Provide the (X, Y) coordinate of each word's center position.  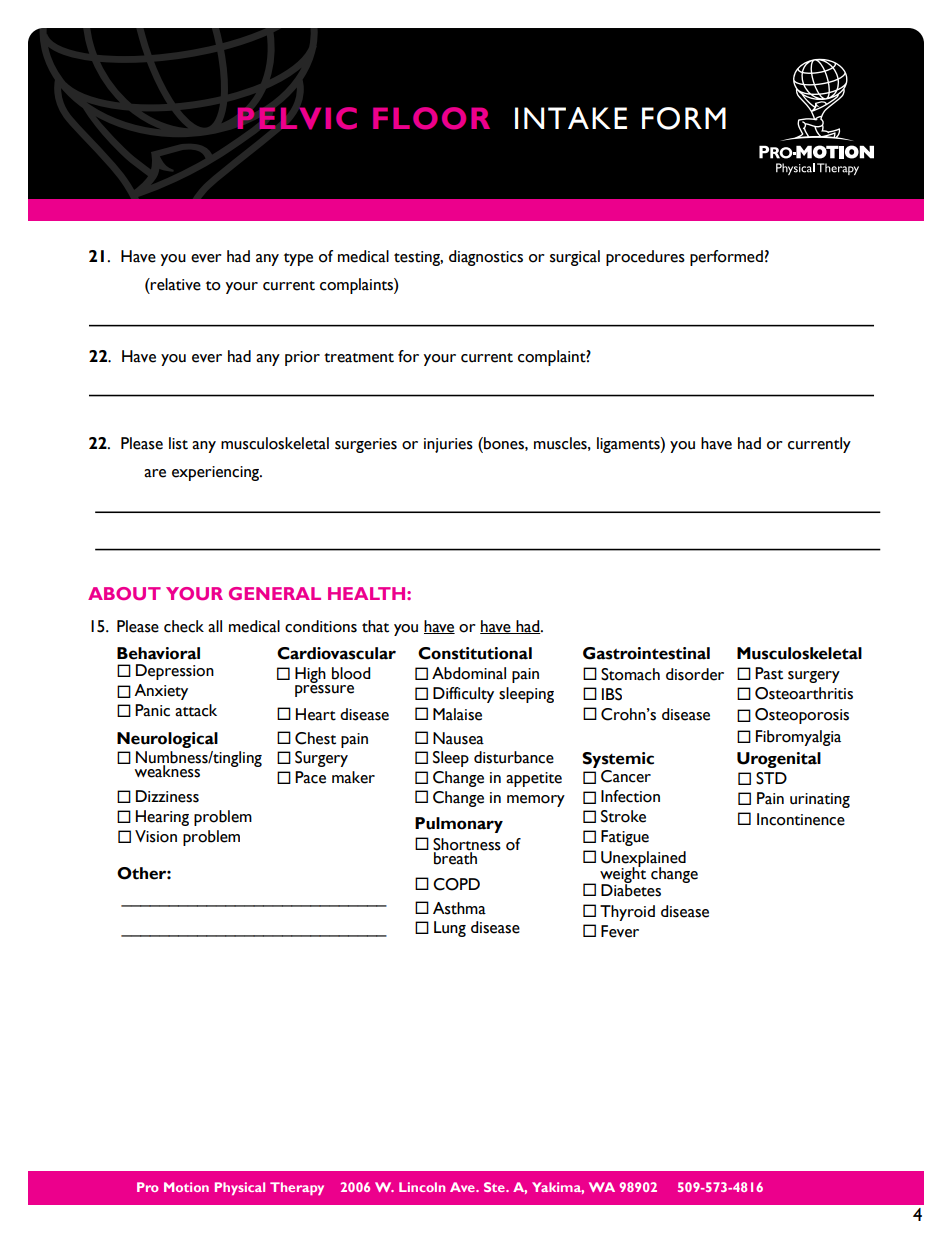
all (215, 626)
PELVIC (297, 118)
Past (769, 673)
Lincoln (422, 1187)
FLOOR (431, 118)
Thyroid (627, 913)
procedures (645, 258)
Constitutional (475, 653)
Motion (186, 1187)
